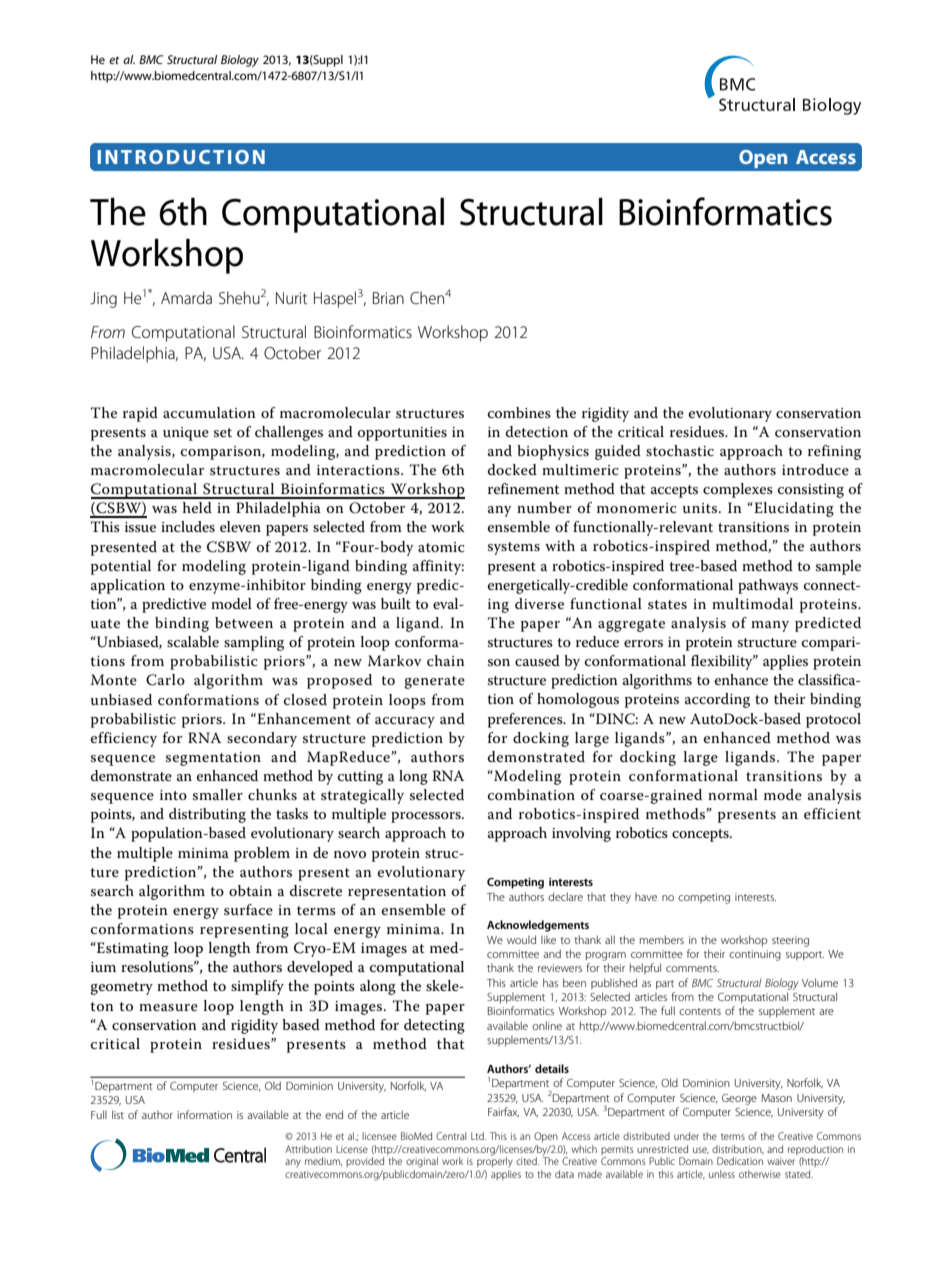  I want to click on Ltd, so click(478, 1136).
